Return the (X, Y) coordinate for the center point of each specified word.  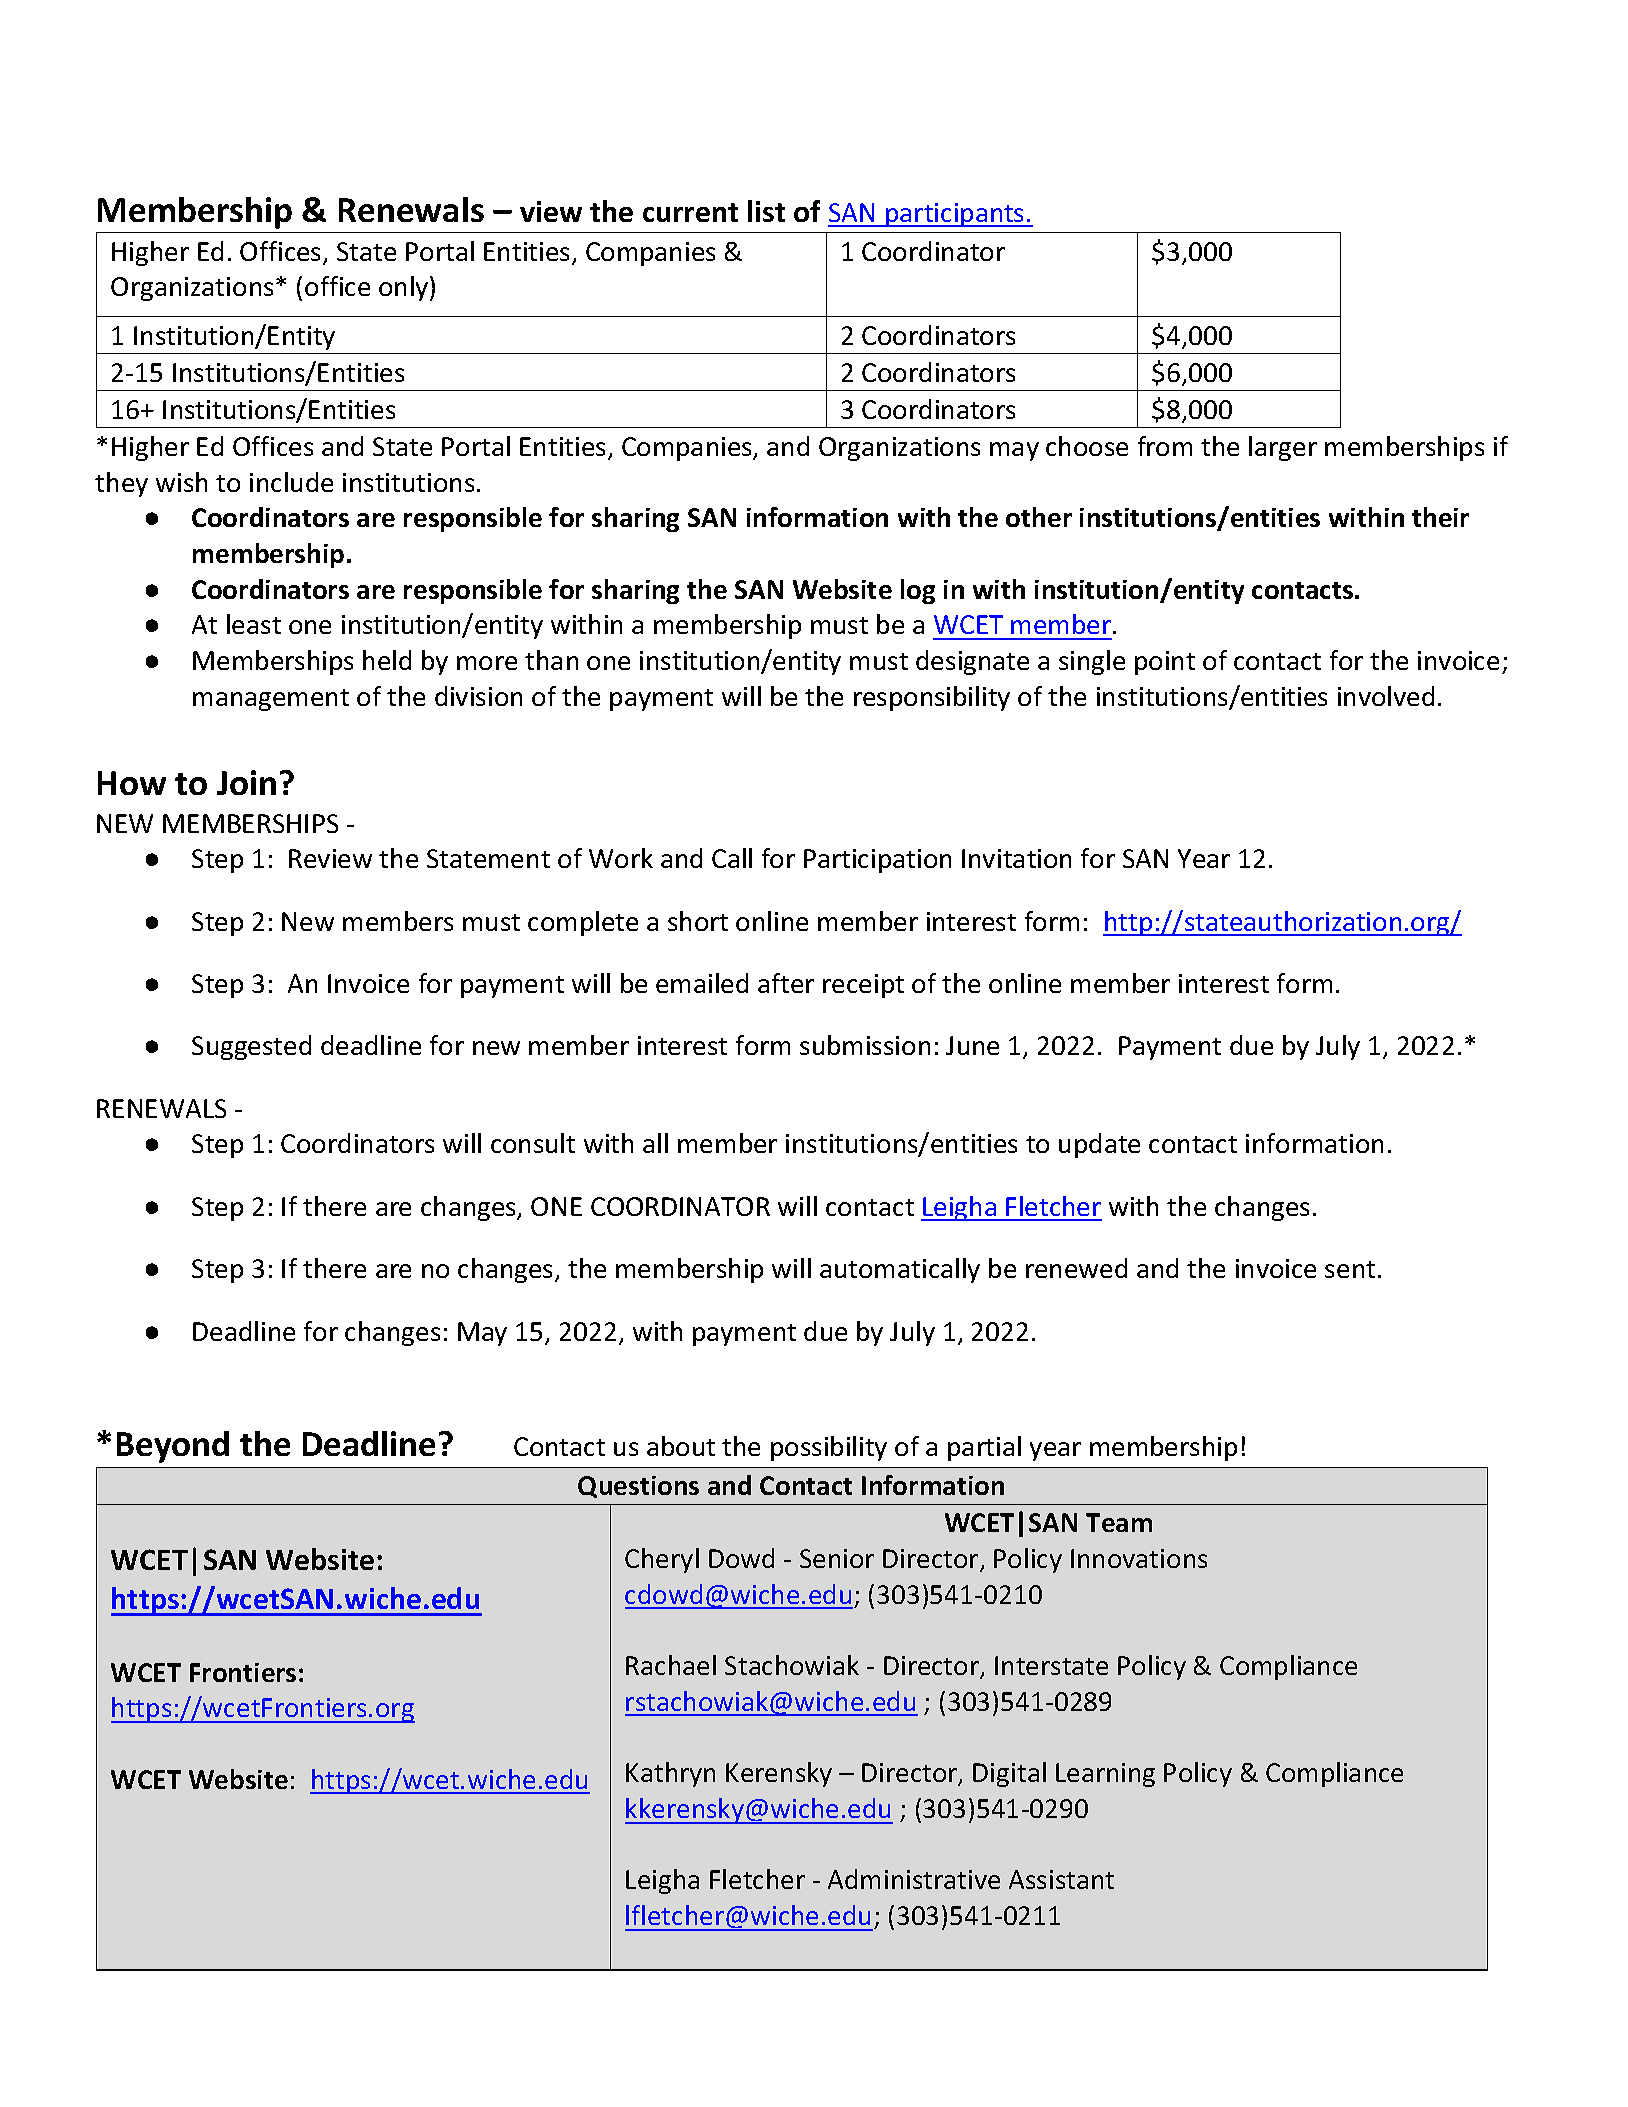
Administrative (914, 1879)
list (766, 211)
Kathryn (670, 1774)
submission (865, 1045)
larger (1283, 448)
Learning (1105, 1775)
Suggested (251, 1047)
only (405, 288)
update (1099, 1145)
